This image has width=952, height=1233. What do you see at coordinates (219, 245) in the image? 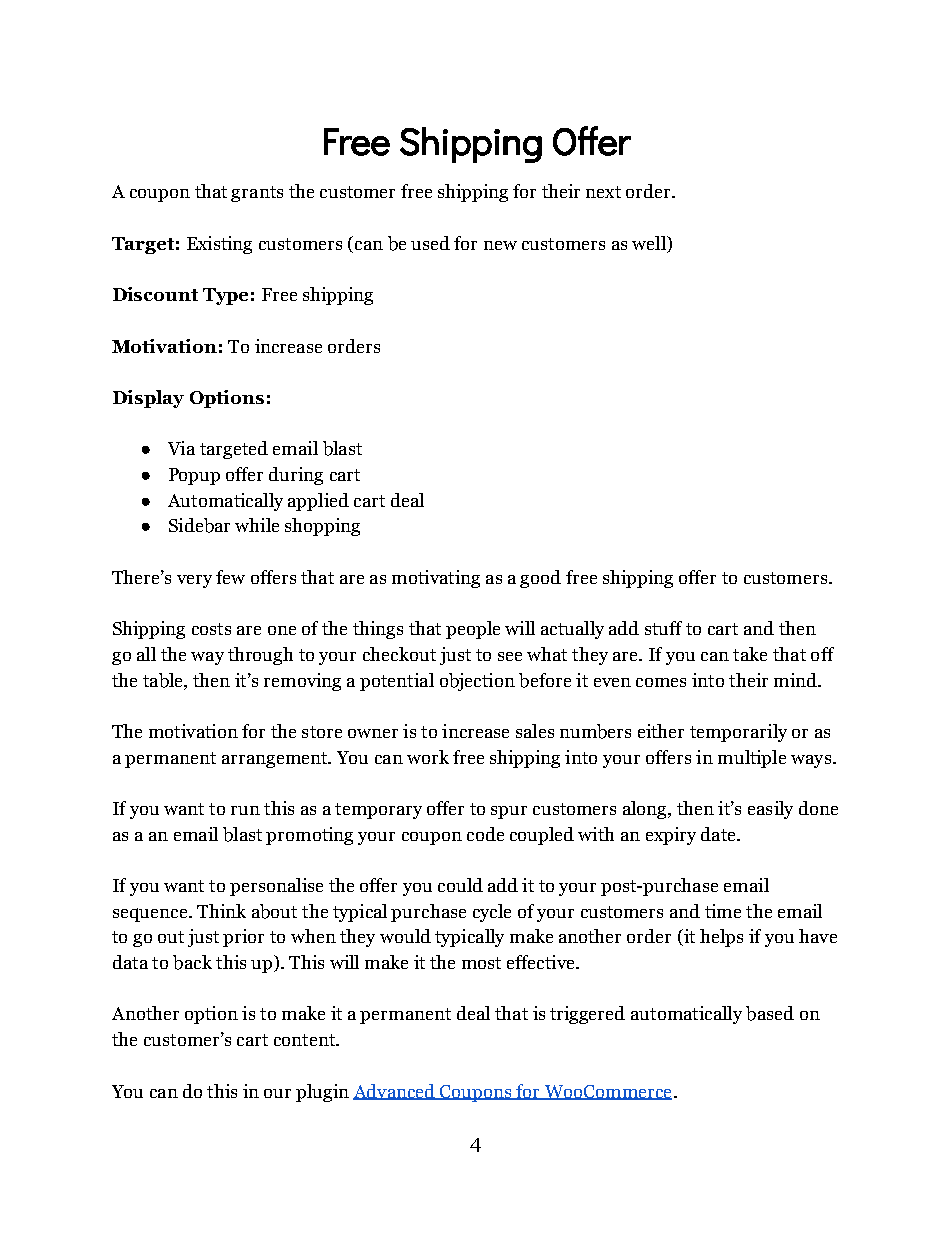
I see `Existing` at bounding box center [219, 245].
